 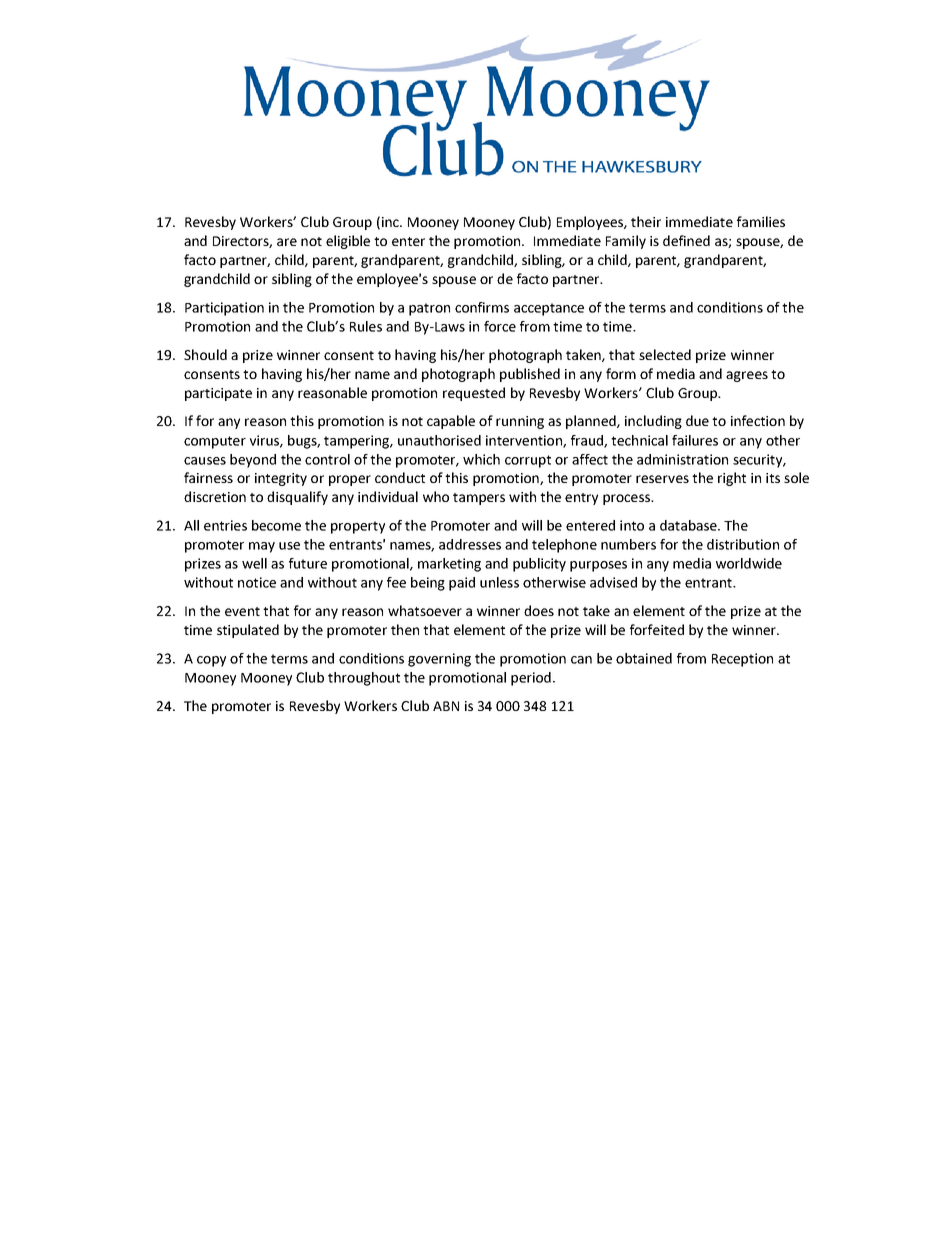 I want to click on period, so click(x=531, y=679).
